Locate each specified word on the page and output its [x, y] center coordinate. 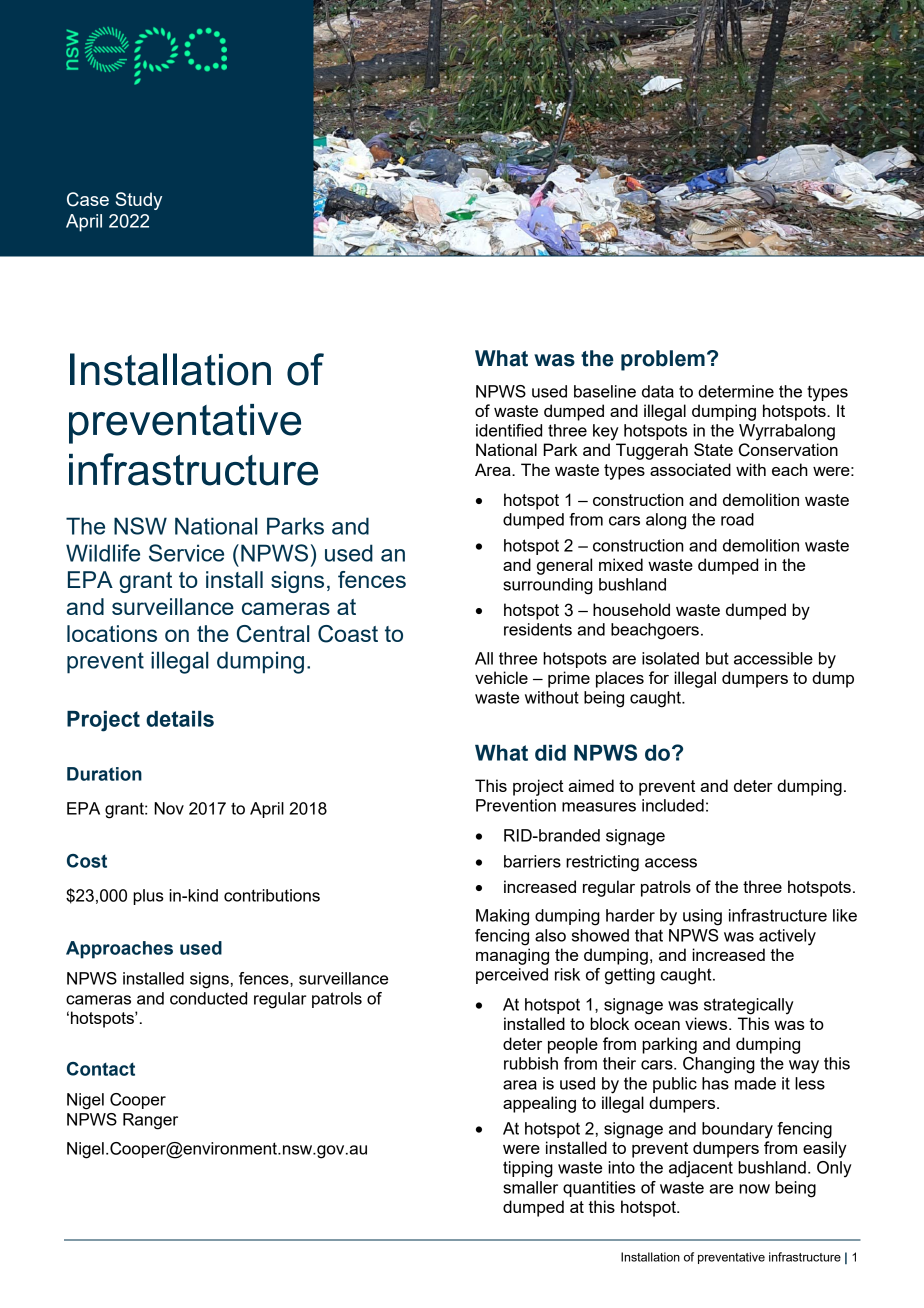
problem [663, 360]
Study [139, 201]
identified [509, 430]
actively [787, 937]
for [659, 677]
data [658, 391]
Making [502, 917]
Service [186, 553]
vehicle [501, 677]
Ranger [150, 1121]
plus [148, 897]
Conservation [788, 450]
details [180, 719]
